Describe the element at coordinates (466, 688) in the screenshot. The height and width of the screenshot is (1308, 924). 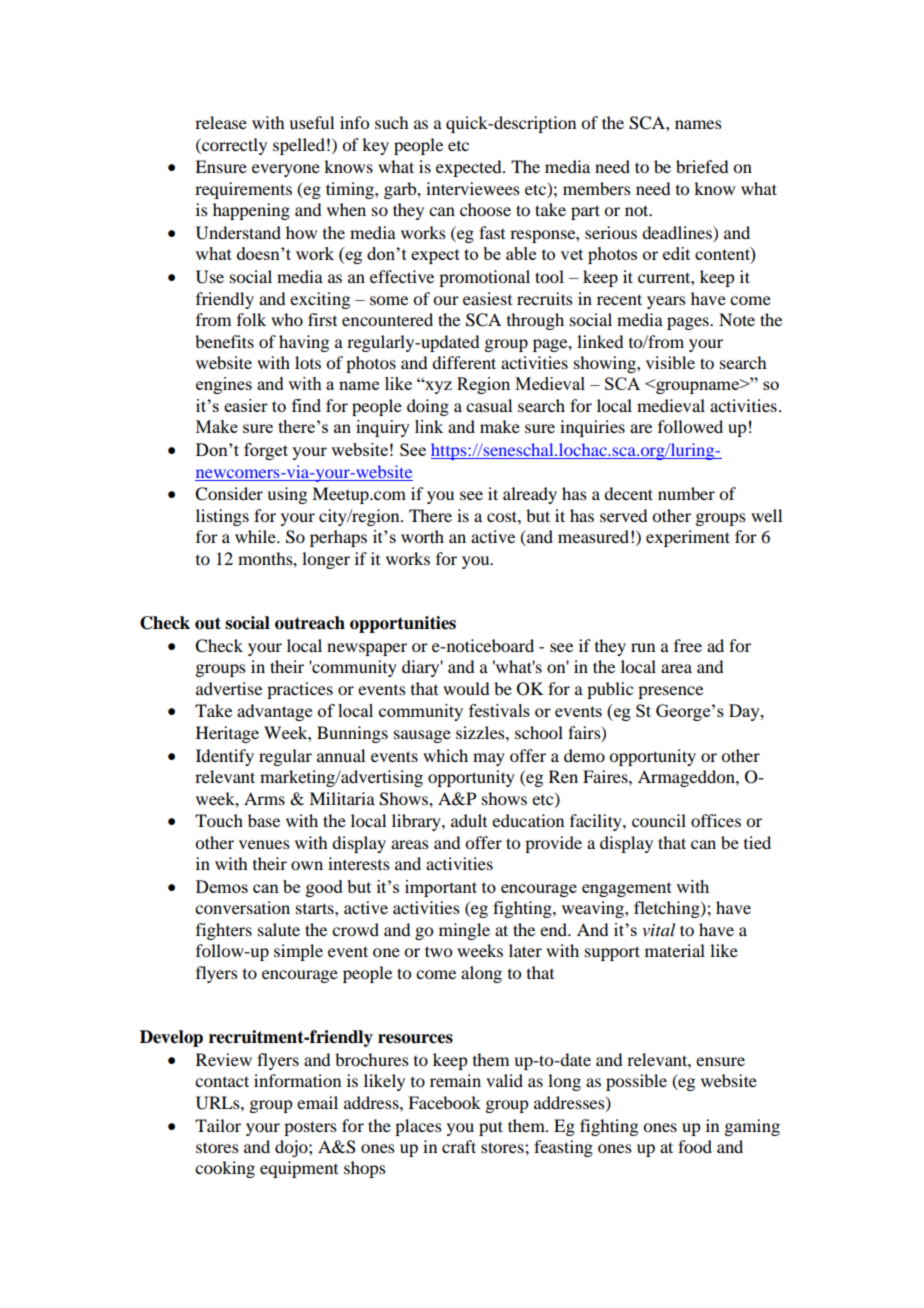
I see `would` at that location.
